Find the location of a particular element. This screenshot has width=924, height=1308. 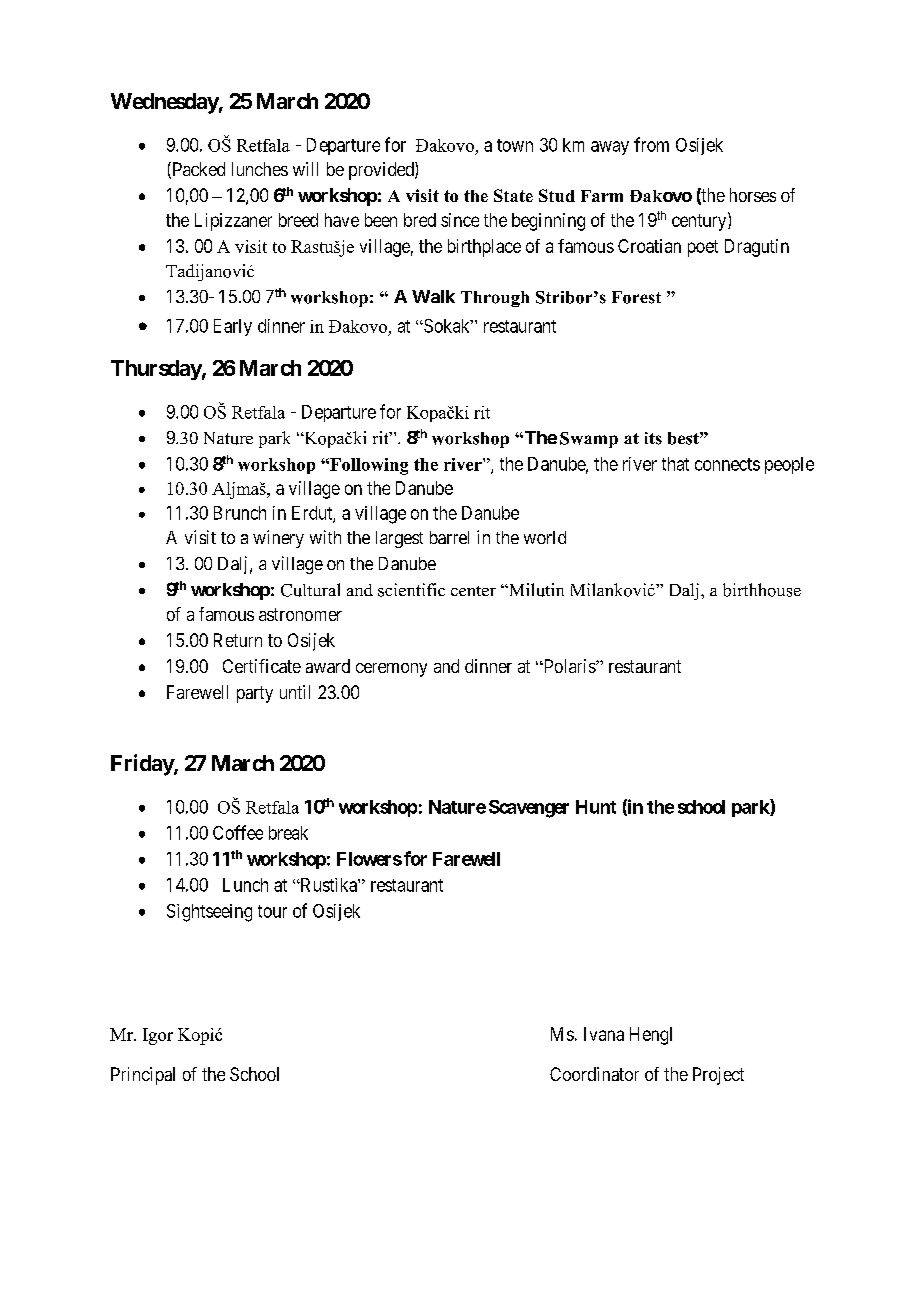

Return is located at coordinates (238, 640).
